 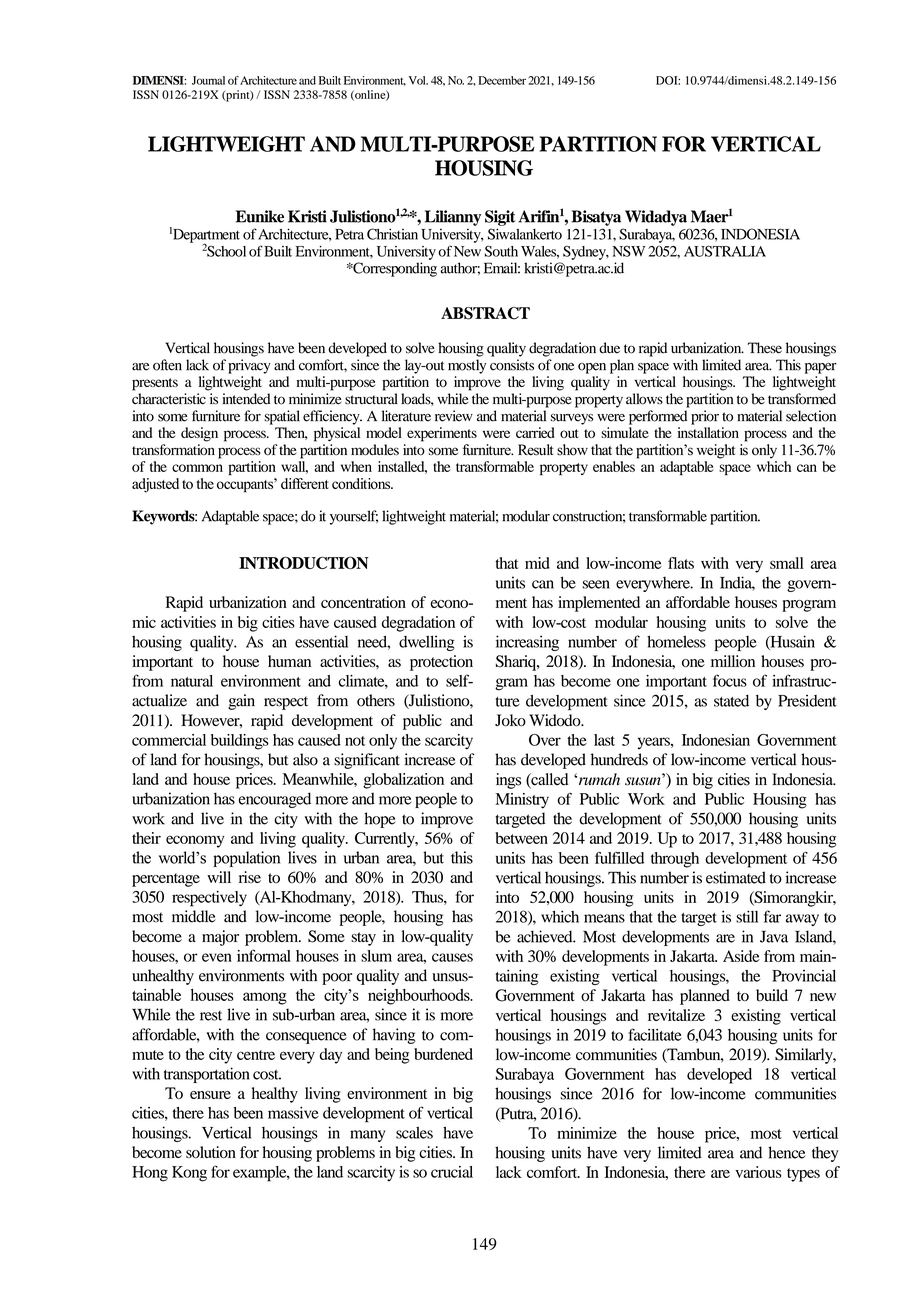 What do you see at coordinates (208, 80) in the image?
I see `Journal` at bounding box center [208, 80].
